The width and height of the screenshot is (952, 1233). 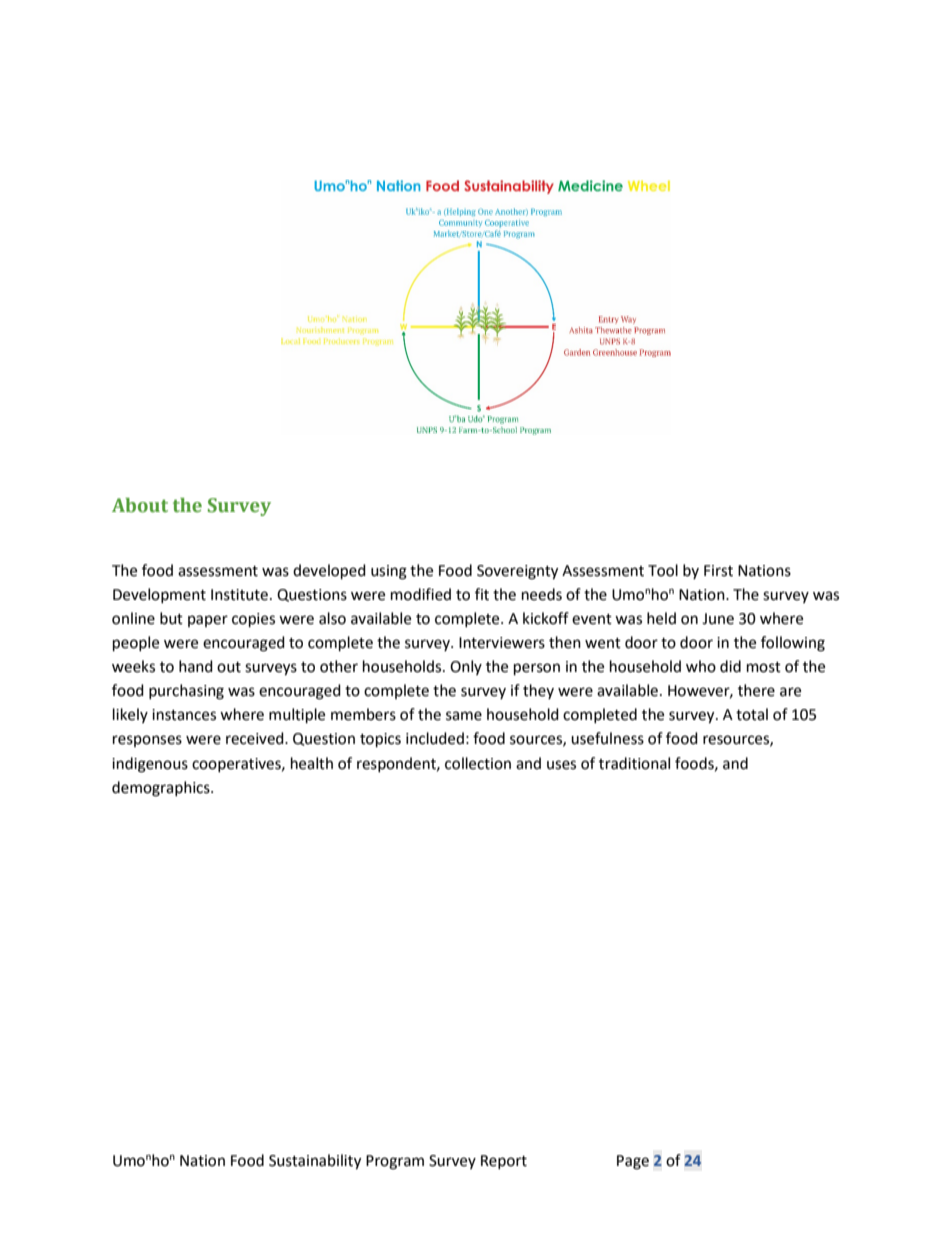 I want to click on Sustainability, so click(x=315, y=1162).
